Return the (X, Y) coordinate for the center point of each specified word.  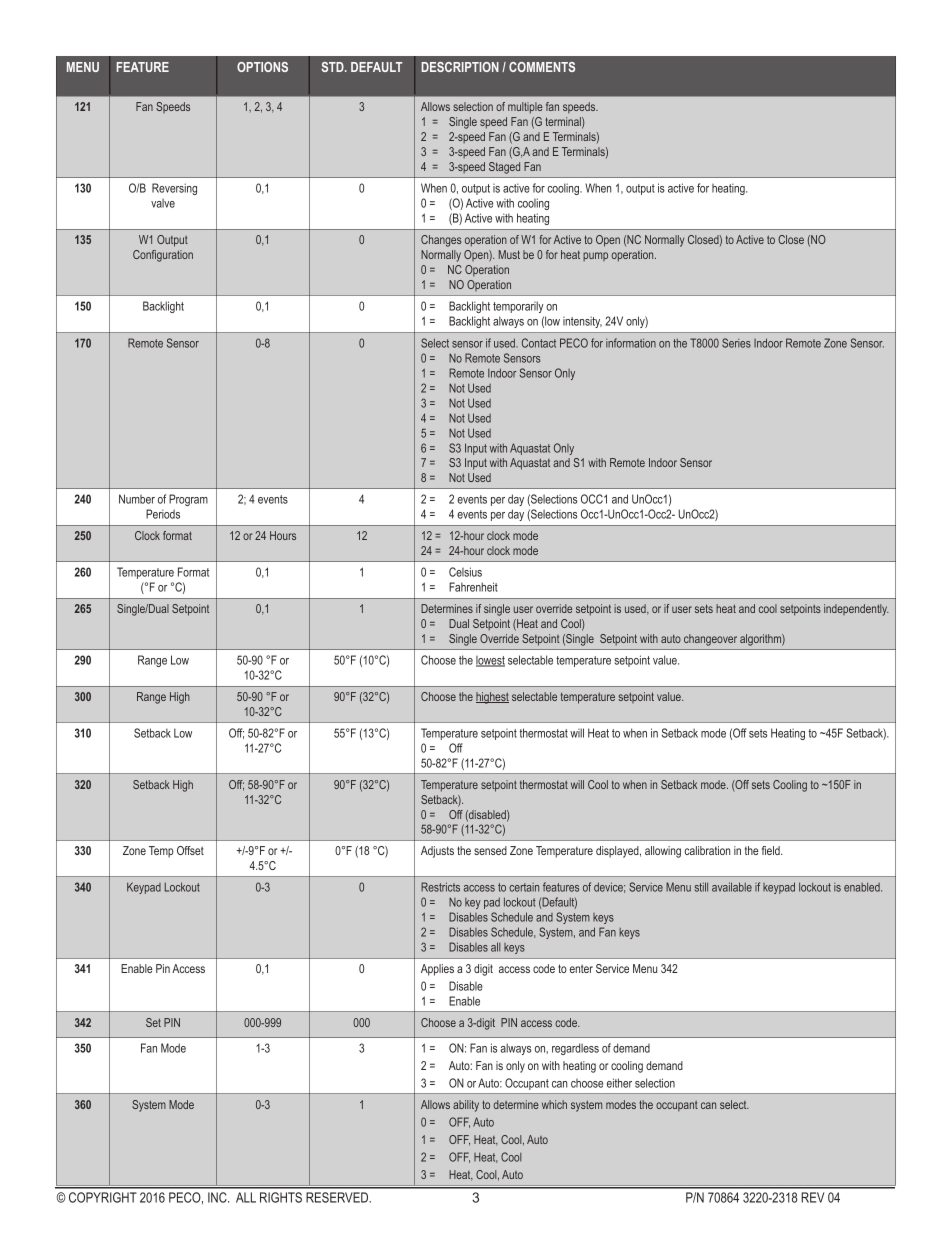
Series (736, 343)
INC (218, 1197)
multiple (525, 108)
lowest (490, 661)
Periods (163, 514)
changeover (710, 640)
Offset (190, 850)
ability (466, 1106)
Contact (539, 343)
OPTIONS (262, 67)
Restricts (440, 887)
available (732, 887)
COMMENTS (542, 67)
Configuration (163, 256)
